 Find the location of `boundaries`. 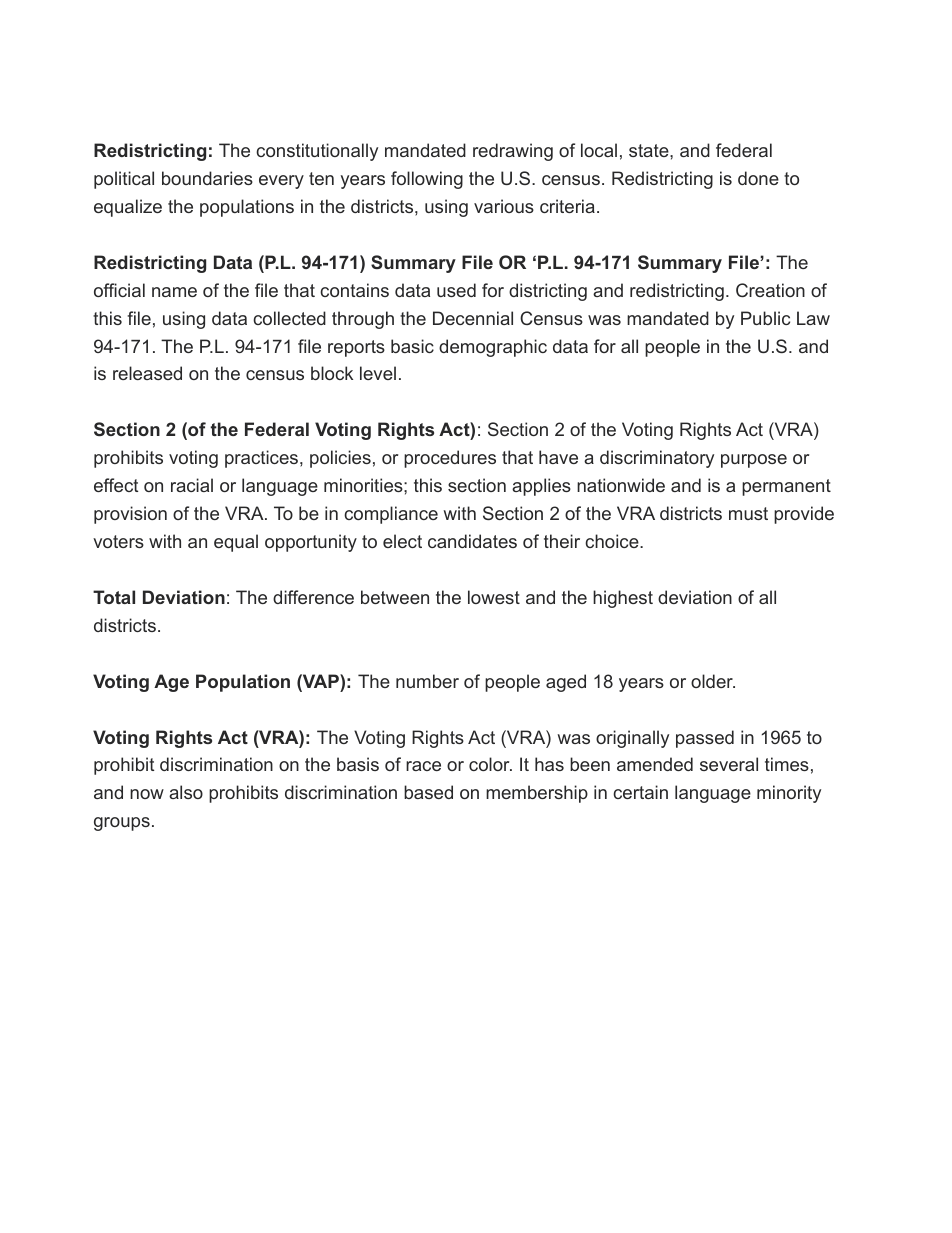

boundaries is located at coordinates (207, 178).
